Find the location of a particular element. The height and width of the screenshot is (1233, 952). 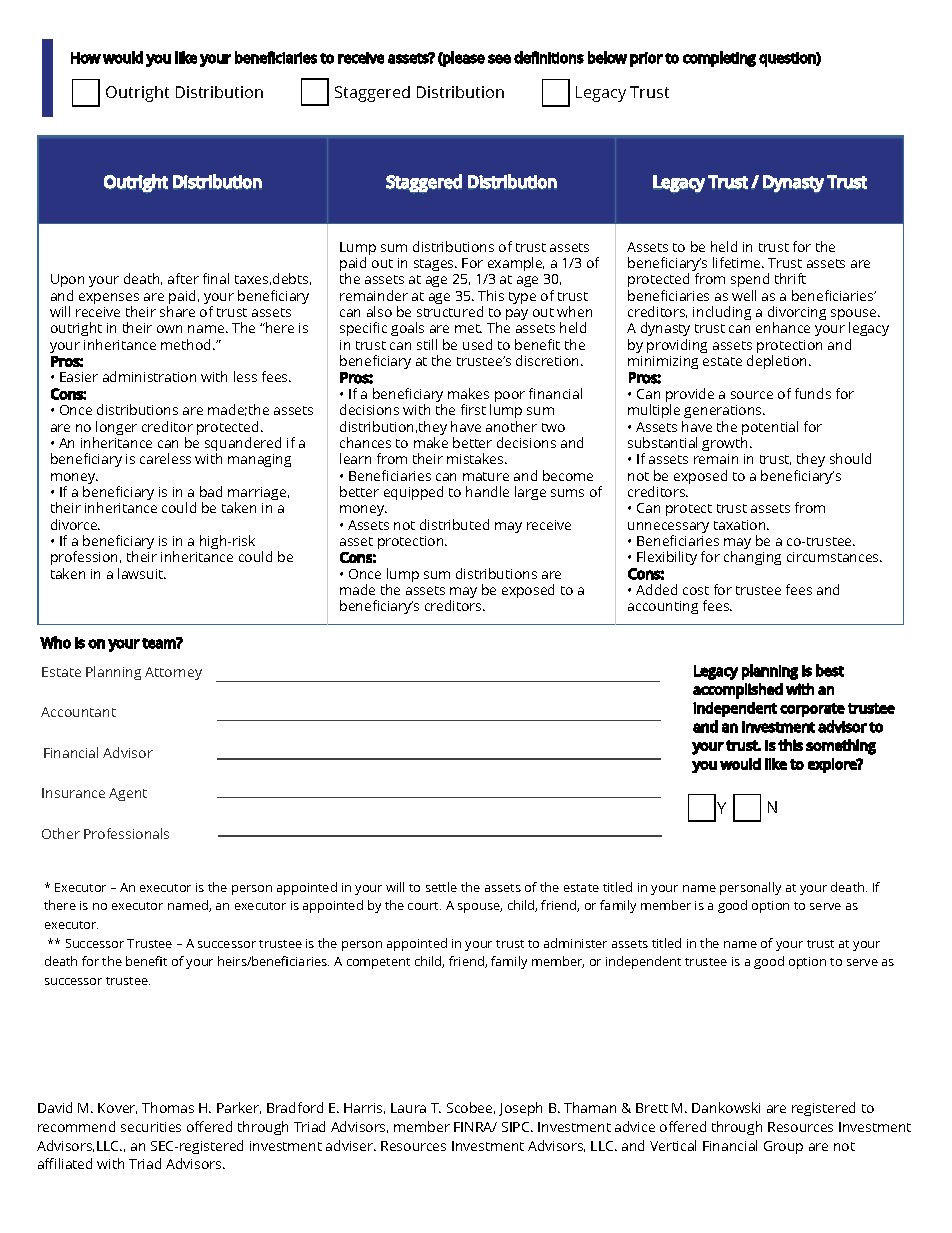

something is located at coordinates (841, 747).
